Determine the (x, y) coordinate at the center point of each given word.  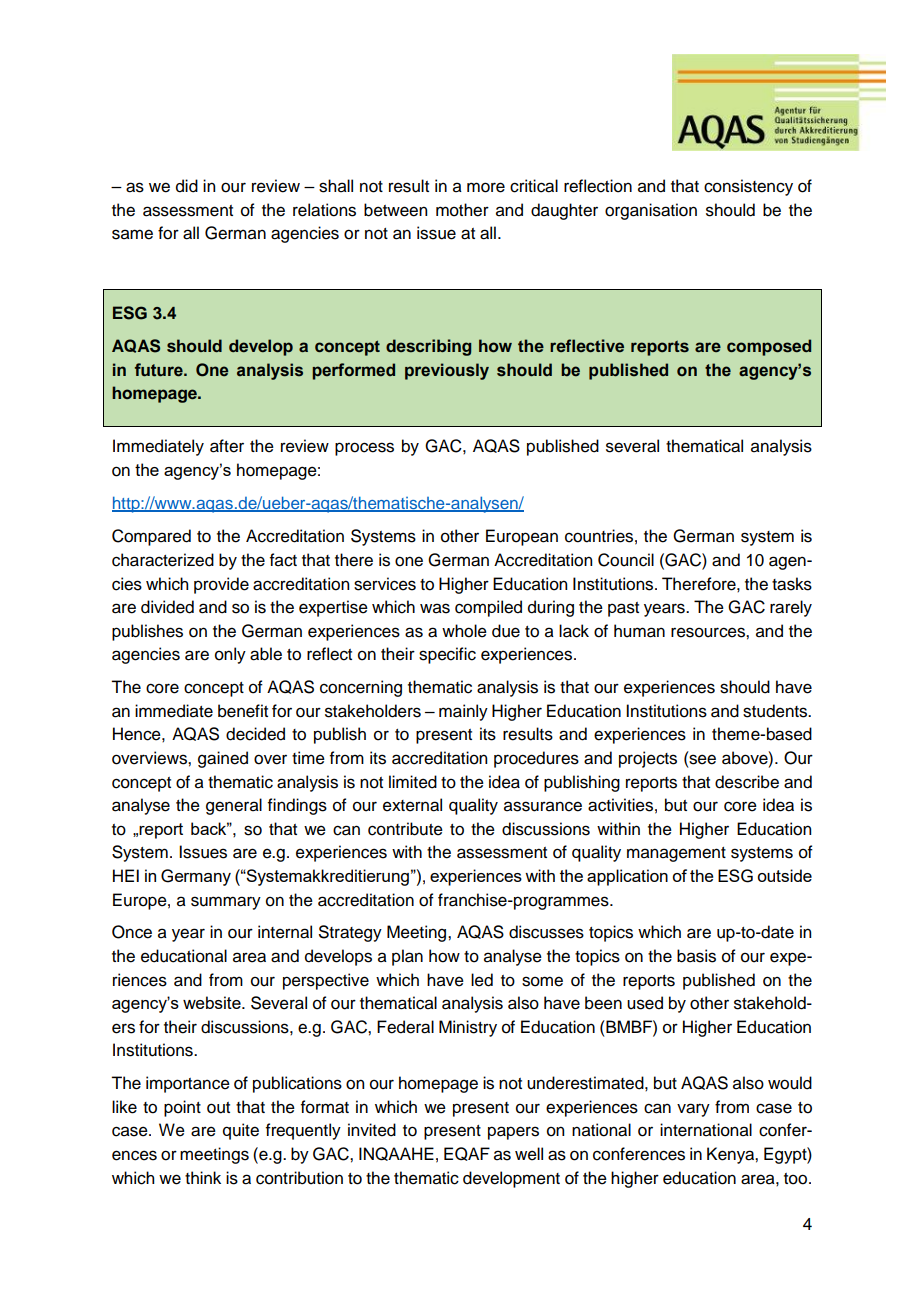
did (187, 186)
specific (447, 655)
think (203, 1177)
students (776, 711)
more (486, 187)
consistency (748, 187)
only (230, 655)
